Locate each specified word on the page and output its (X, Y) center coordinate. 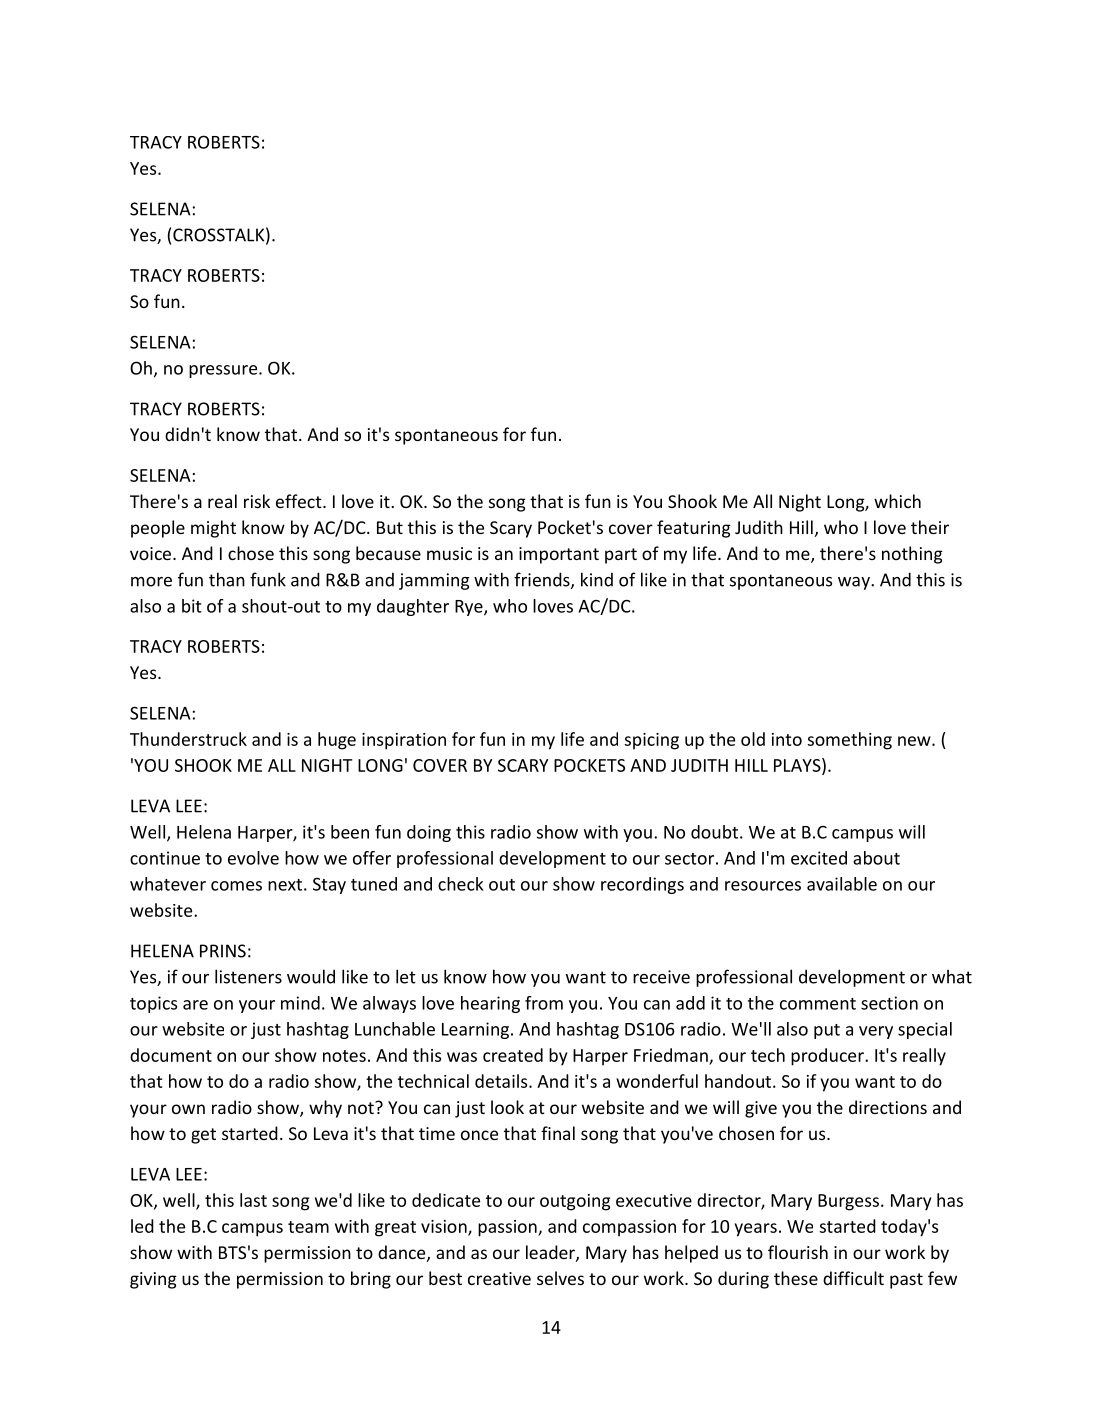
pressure (224, 371)
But (390, 527)
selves (560, 1278)
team (308, 1227)
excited (819, 858)
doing (429, 833)
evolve (253, 858)
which (897, 501)
